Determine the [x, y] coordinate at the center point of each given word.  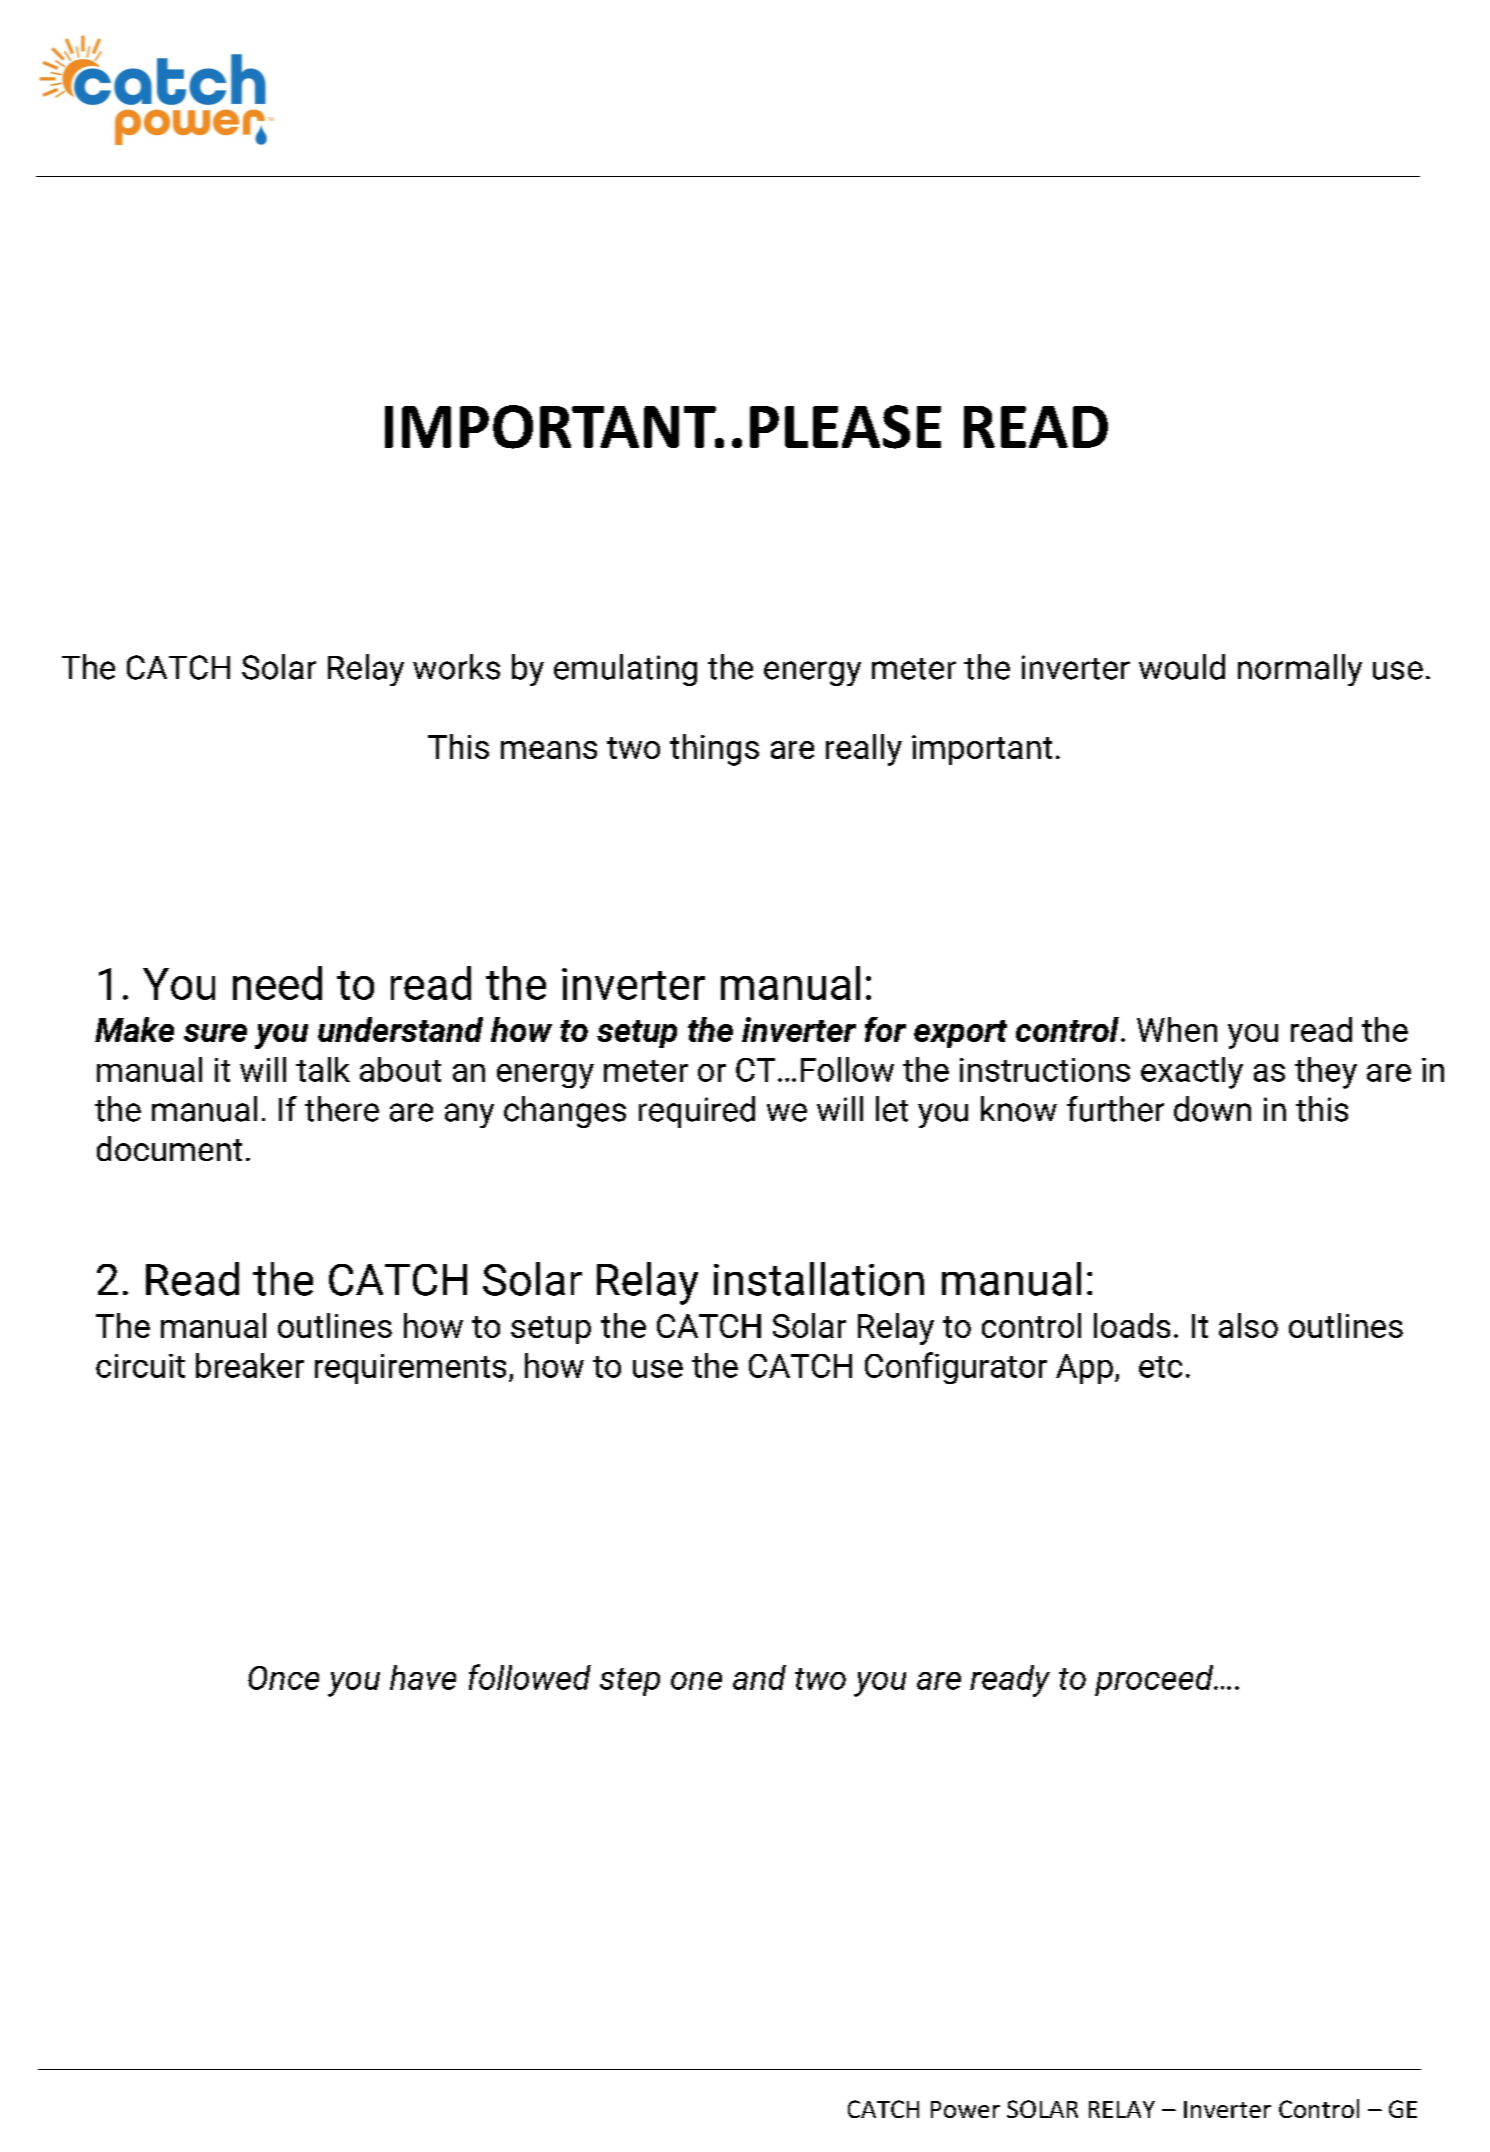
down [1212, 1109]
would [1182, 667]
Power [965, 2109]
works [456, 667]
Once [283, 1678]
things [714, 750]
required [697, 1112]
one [696, 1681]
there [342, 1109]
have [423, 1677]
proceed [1155, 1680]
